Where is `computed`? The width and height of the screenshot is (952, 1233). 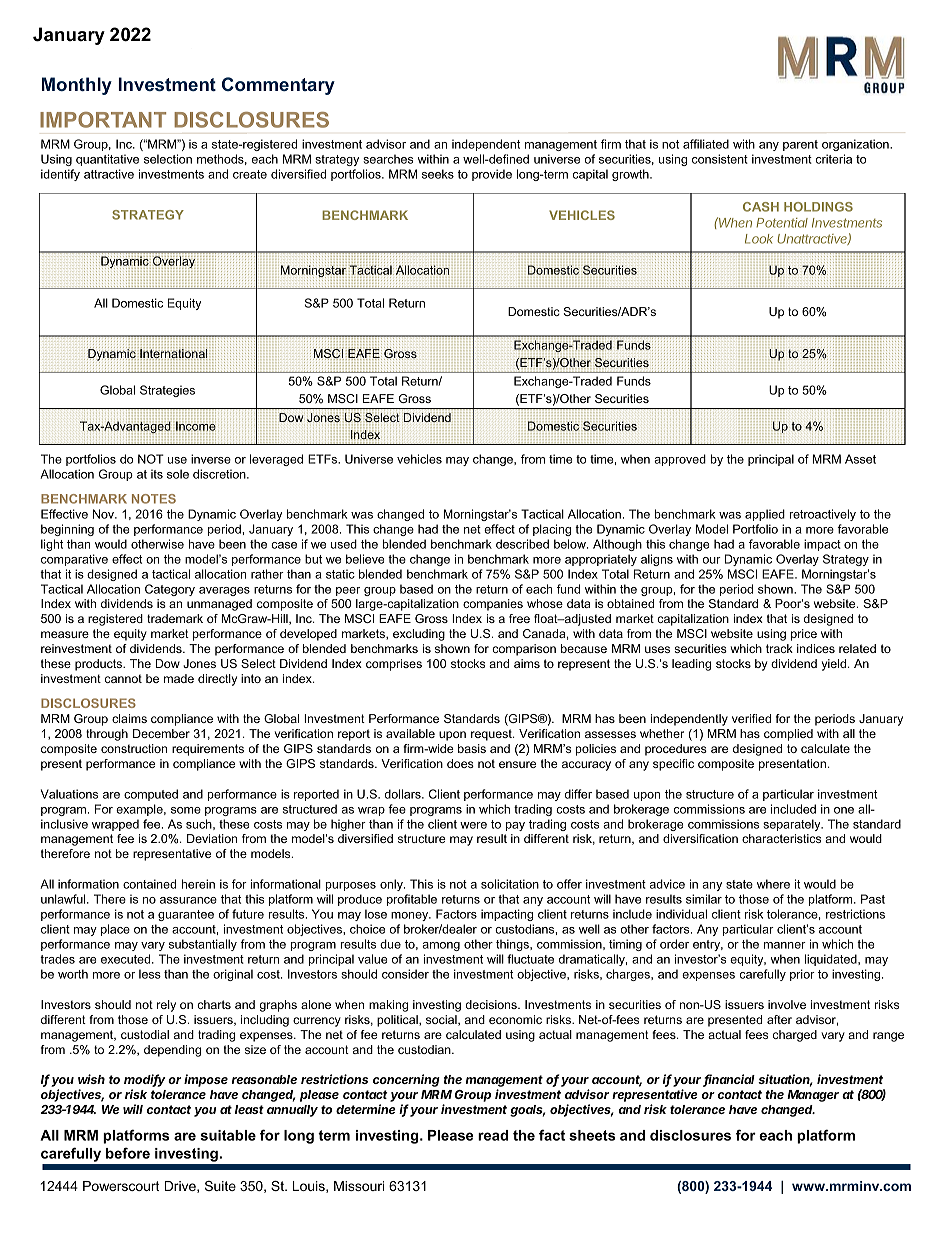 computed is located at coordinates (151, 795).
